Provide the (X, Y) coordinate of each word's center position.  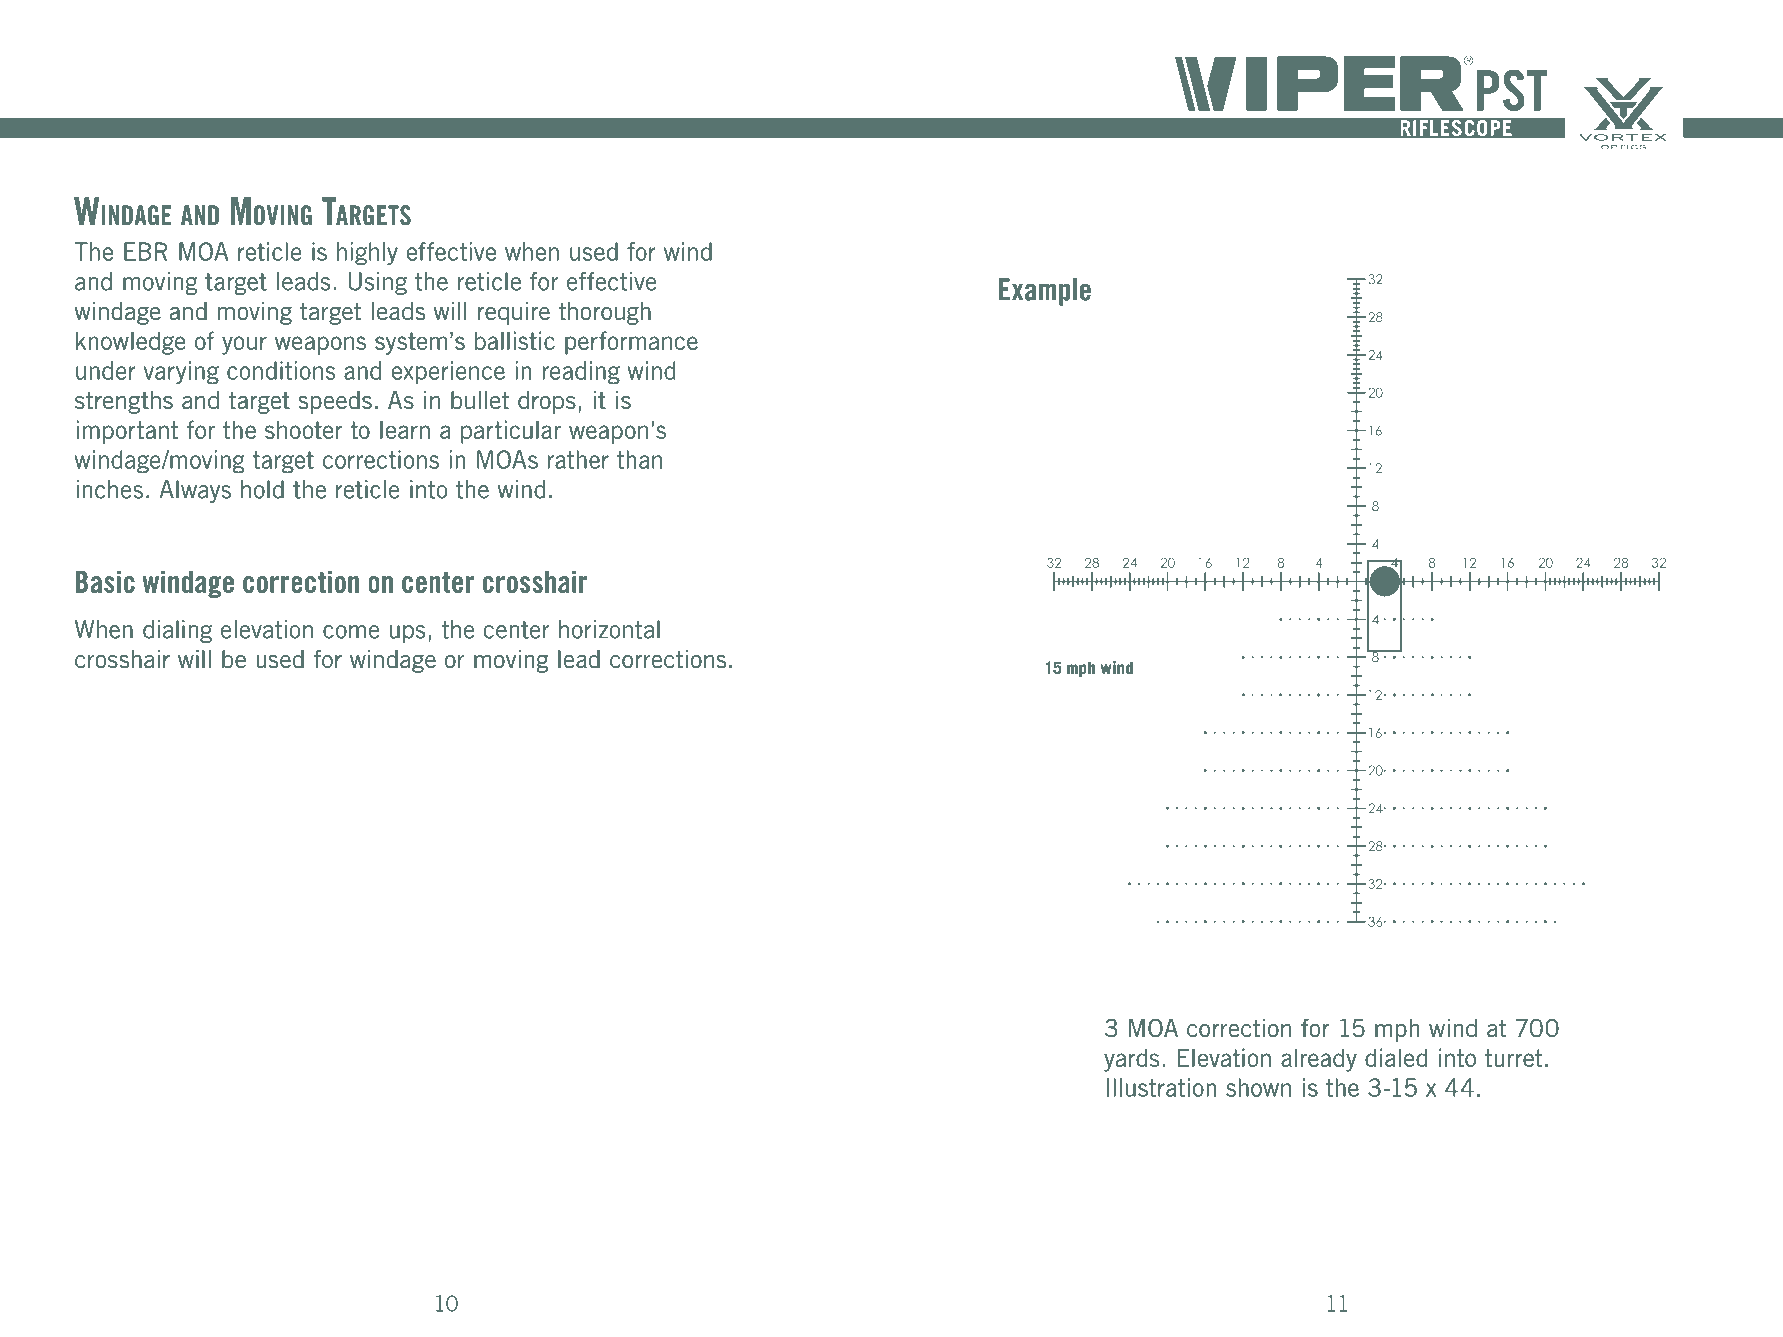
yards (1131, 1060)
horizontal (609, 629)
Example (1045, 292)
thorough (604, 313)
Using (378, 283)
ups (407, 634)
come (351, 632)
